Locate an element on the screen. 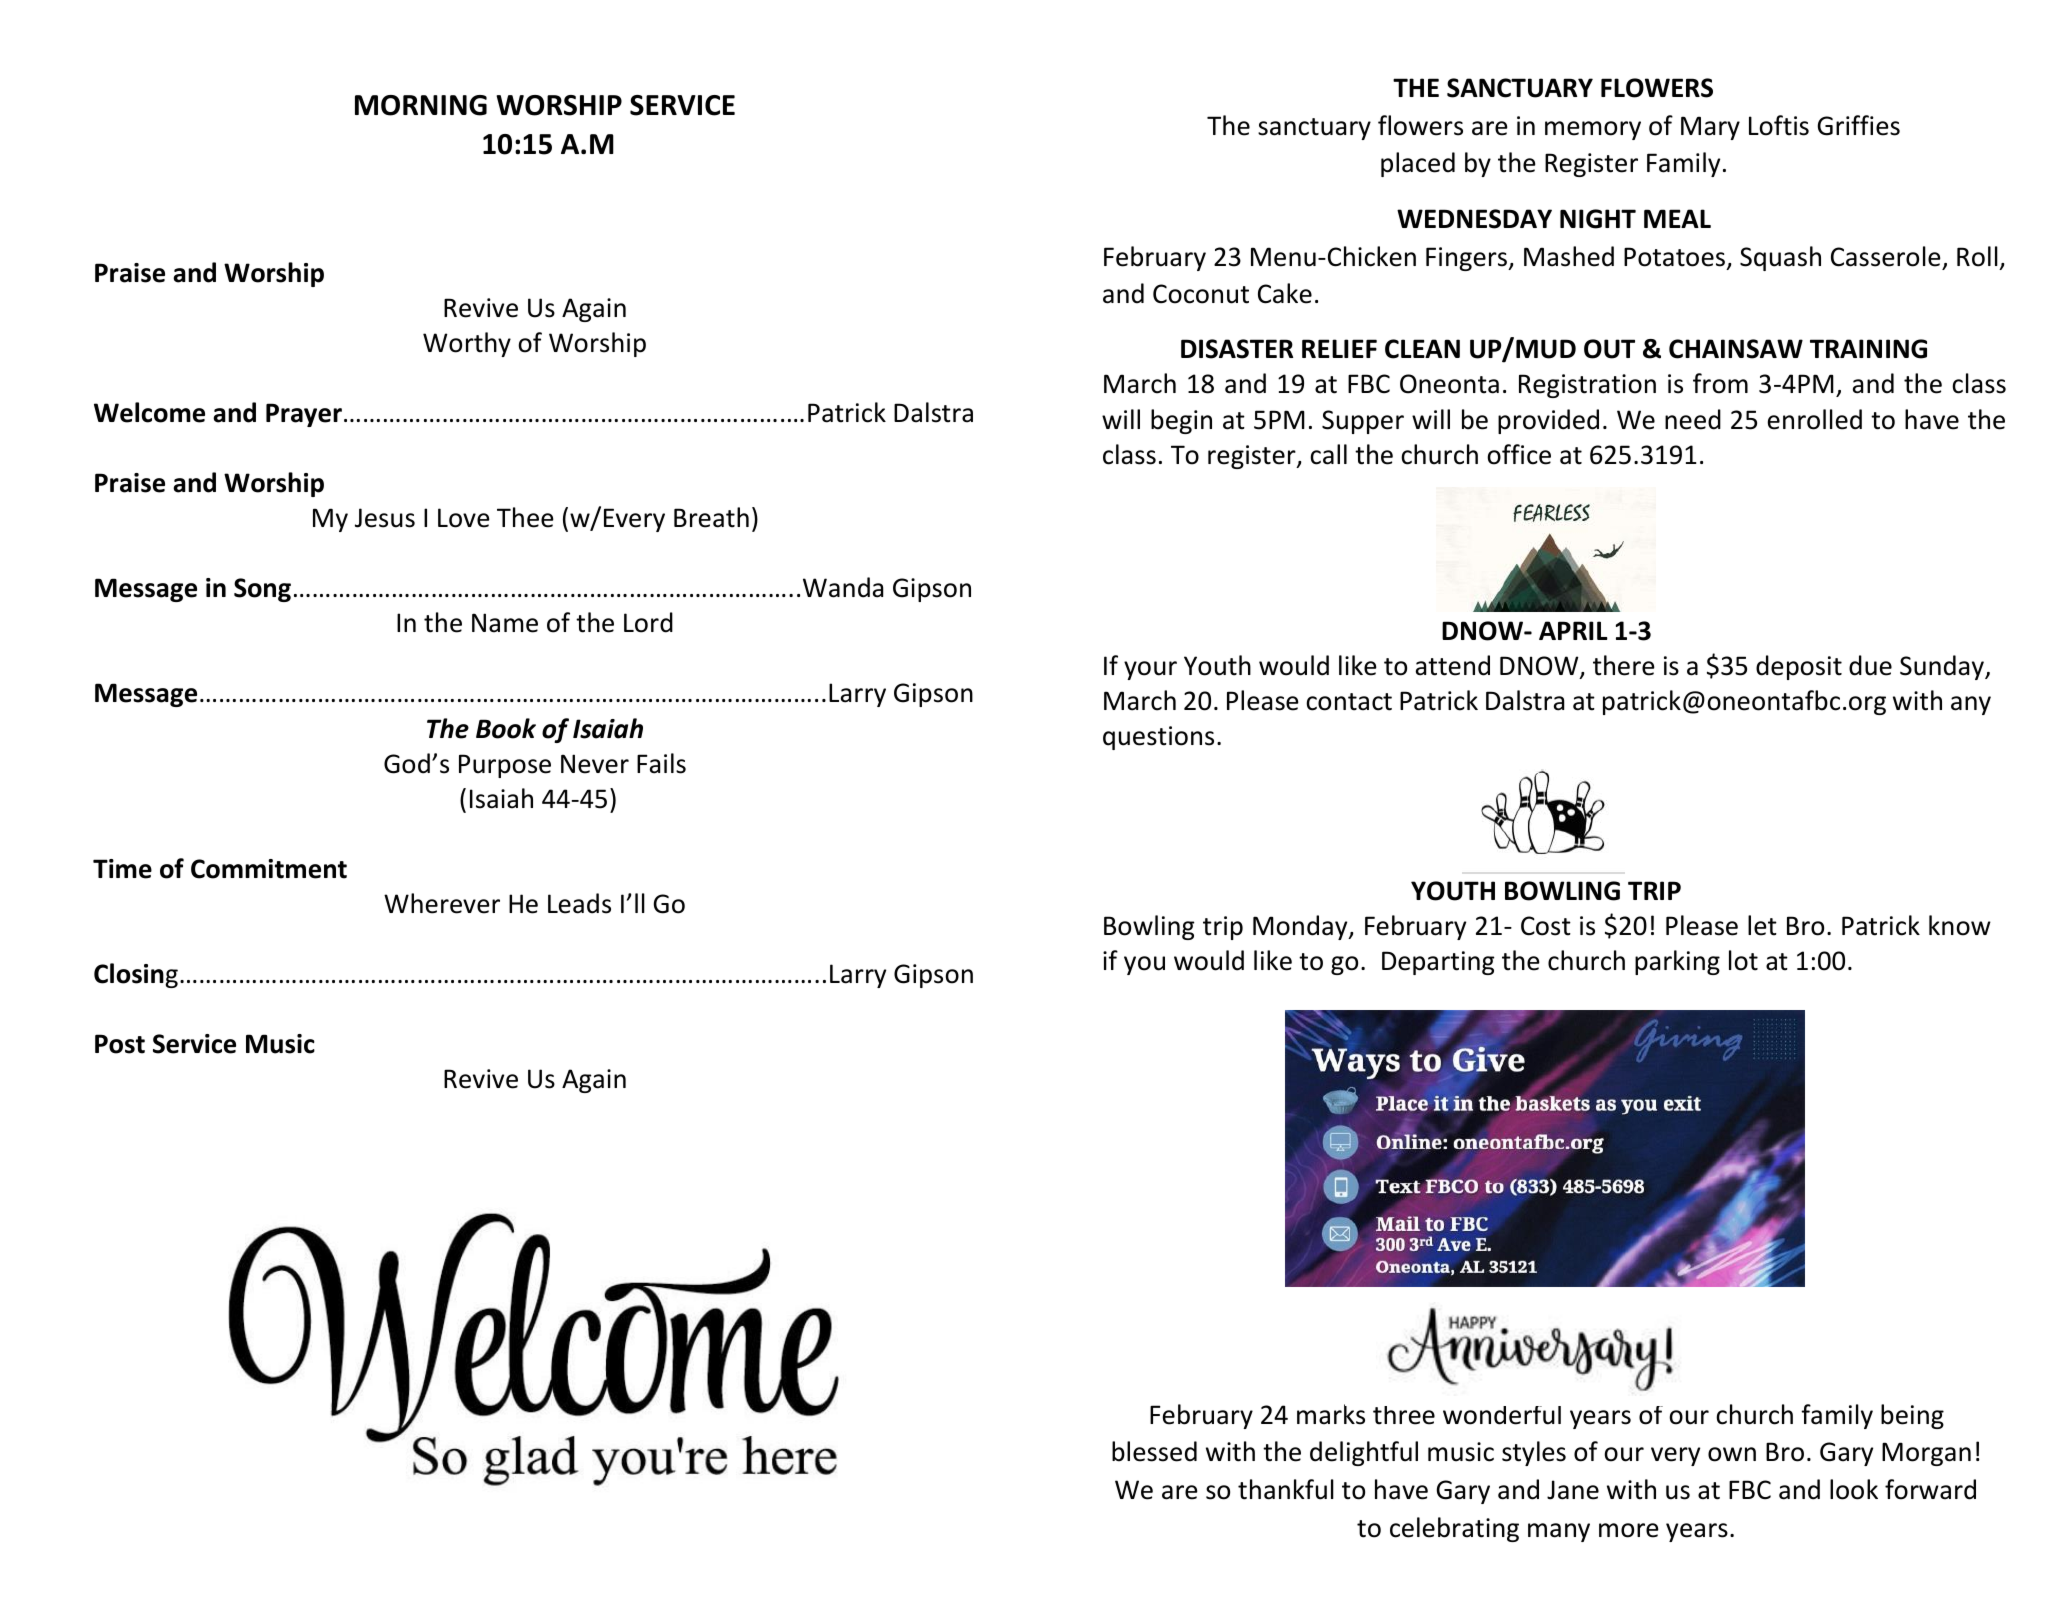 The image size is (2068, 1598). marks is located at coordinates (1331, 1414).
